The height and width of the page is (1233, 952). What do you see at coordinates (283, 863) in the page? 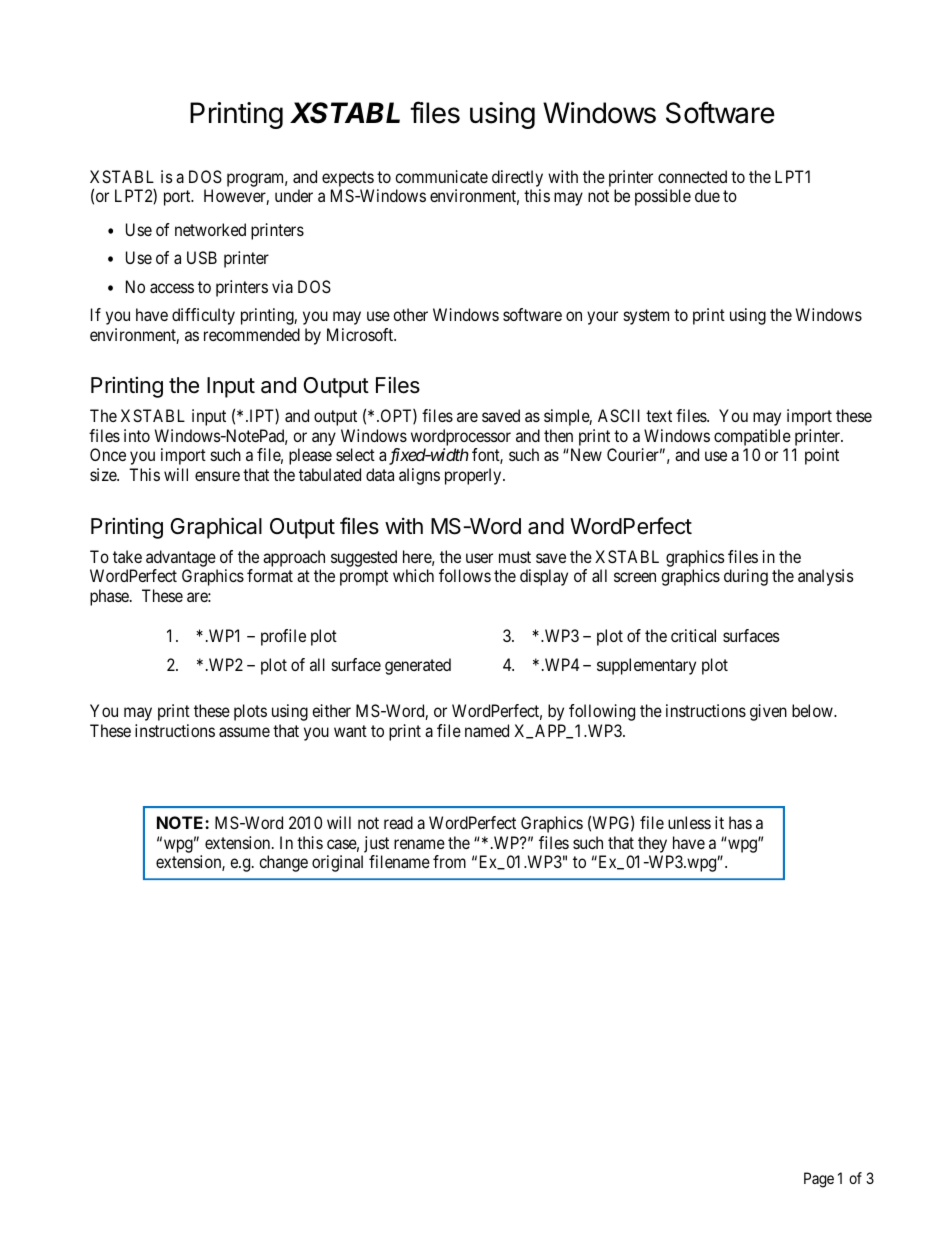
I see `change` at bounding box center [283, 863].
